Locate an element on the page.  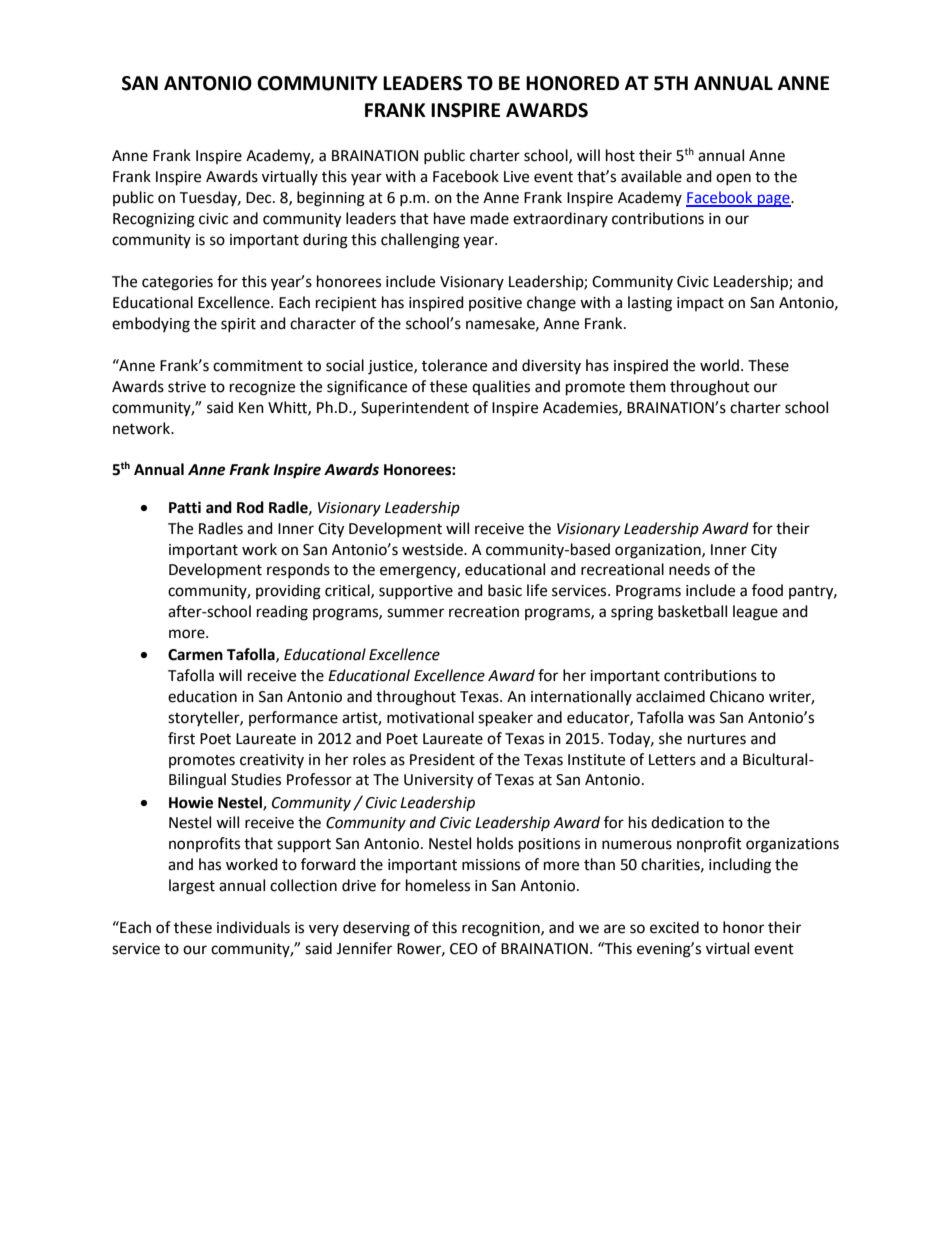
Superintendent is located at coordinates (415, 409).
